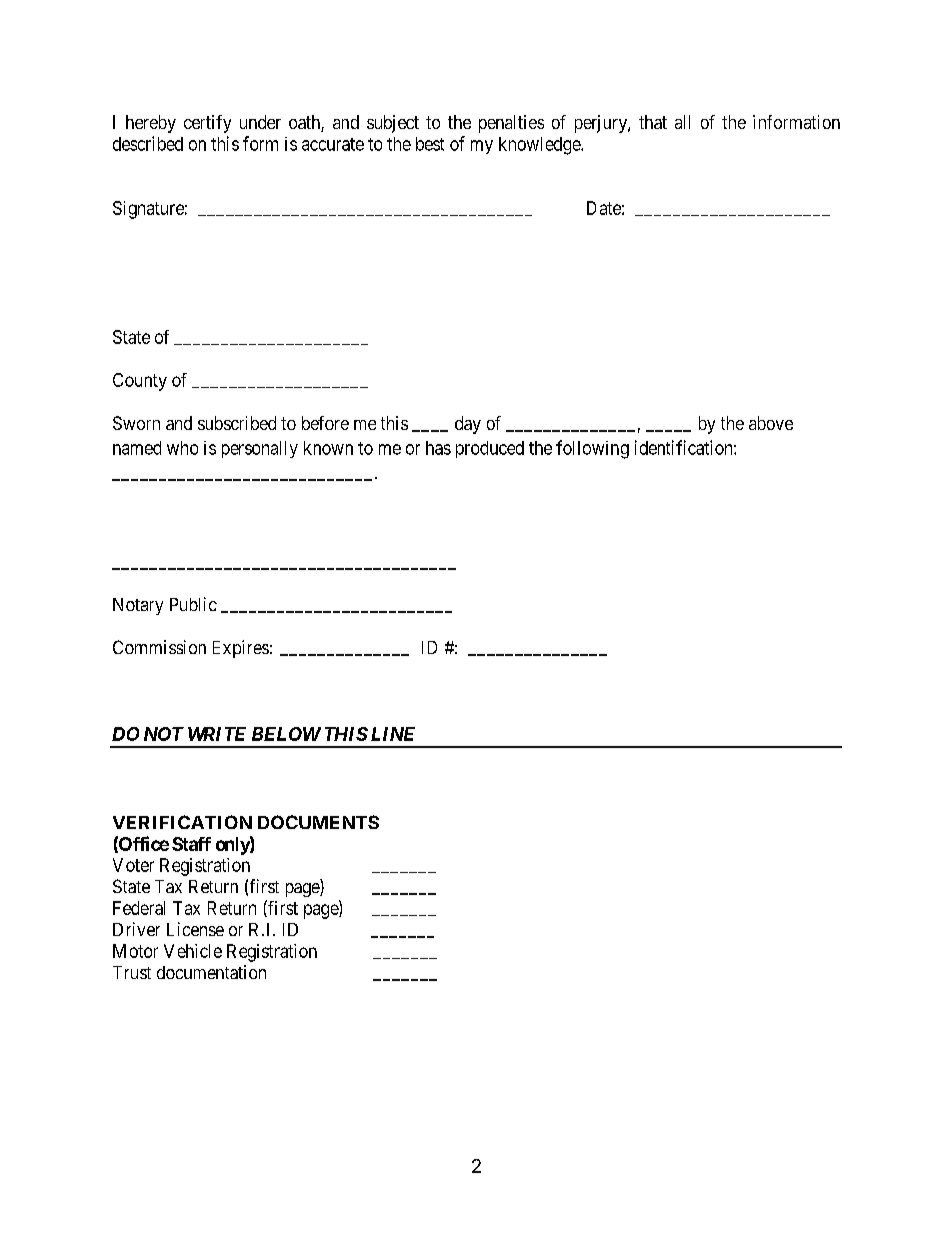 This screenshot has height=1233, width=952. Describe the element at coordinates (468, 425) in the screenshot. I see `day` at that location.
